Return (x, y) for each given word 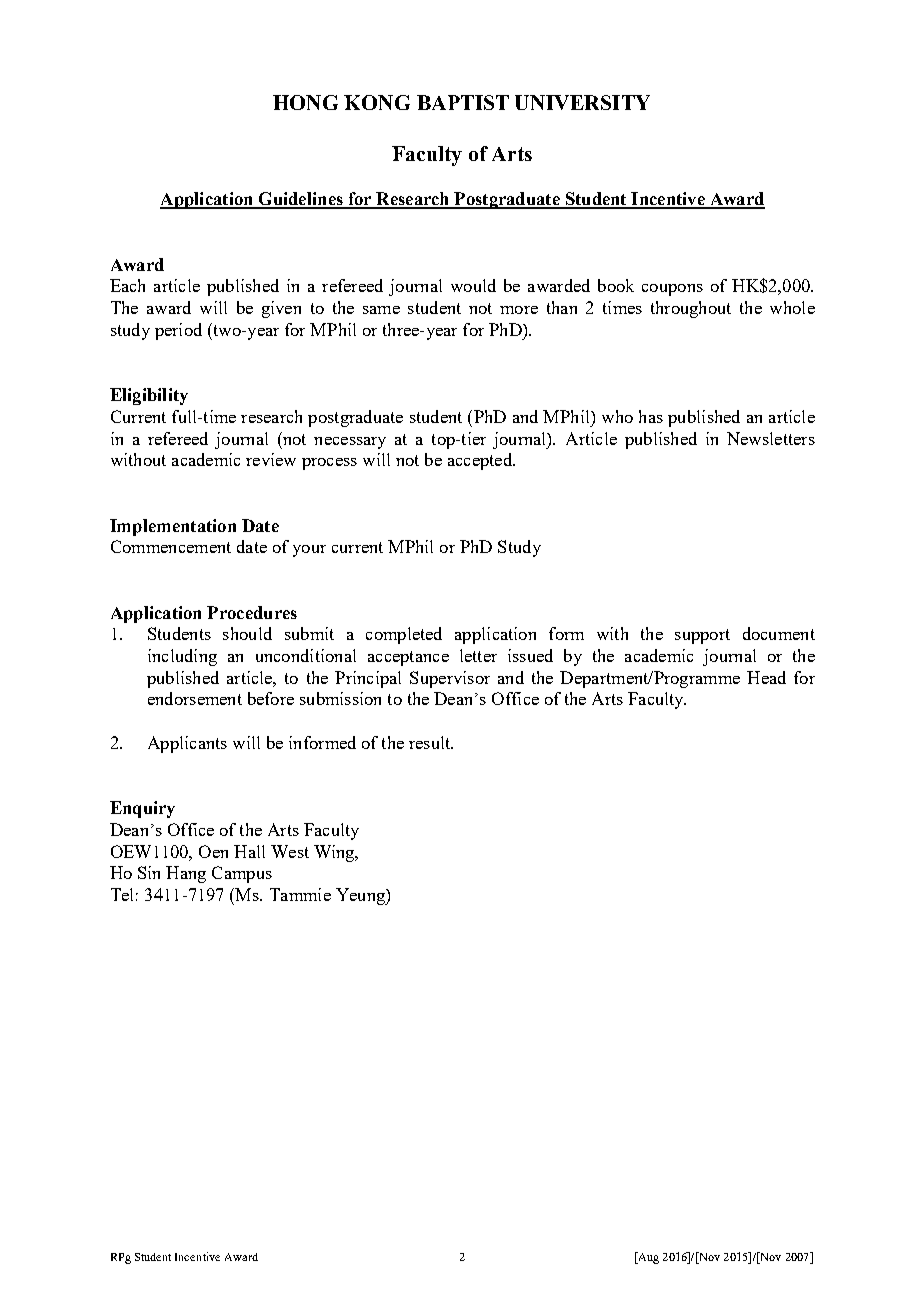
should (247, 633)
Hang (186, 874)
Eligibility (149, 396)
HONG (305, 102)
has (651, 416)
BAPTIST (463, 102)
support (702, 636)
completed (404, 635)
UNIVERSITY (582, 102)
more (519, 310)
